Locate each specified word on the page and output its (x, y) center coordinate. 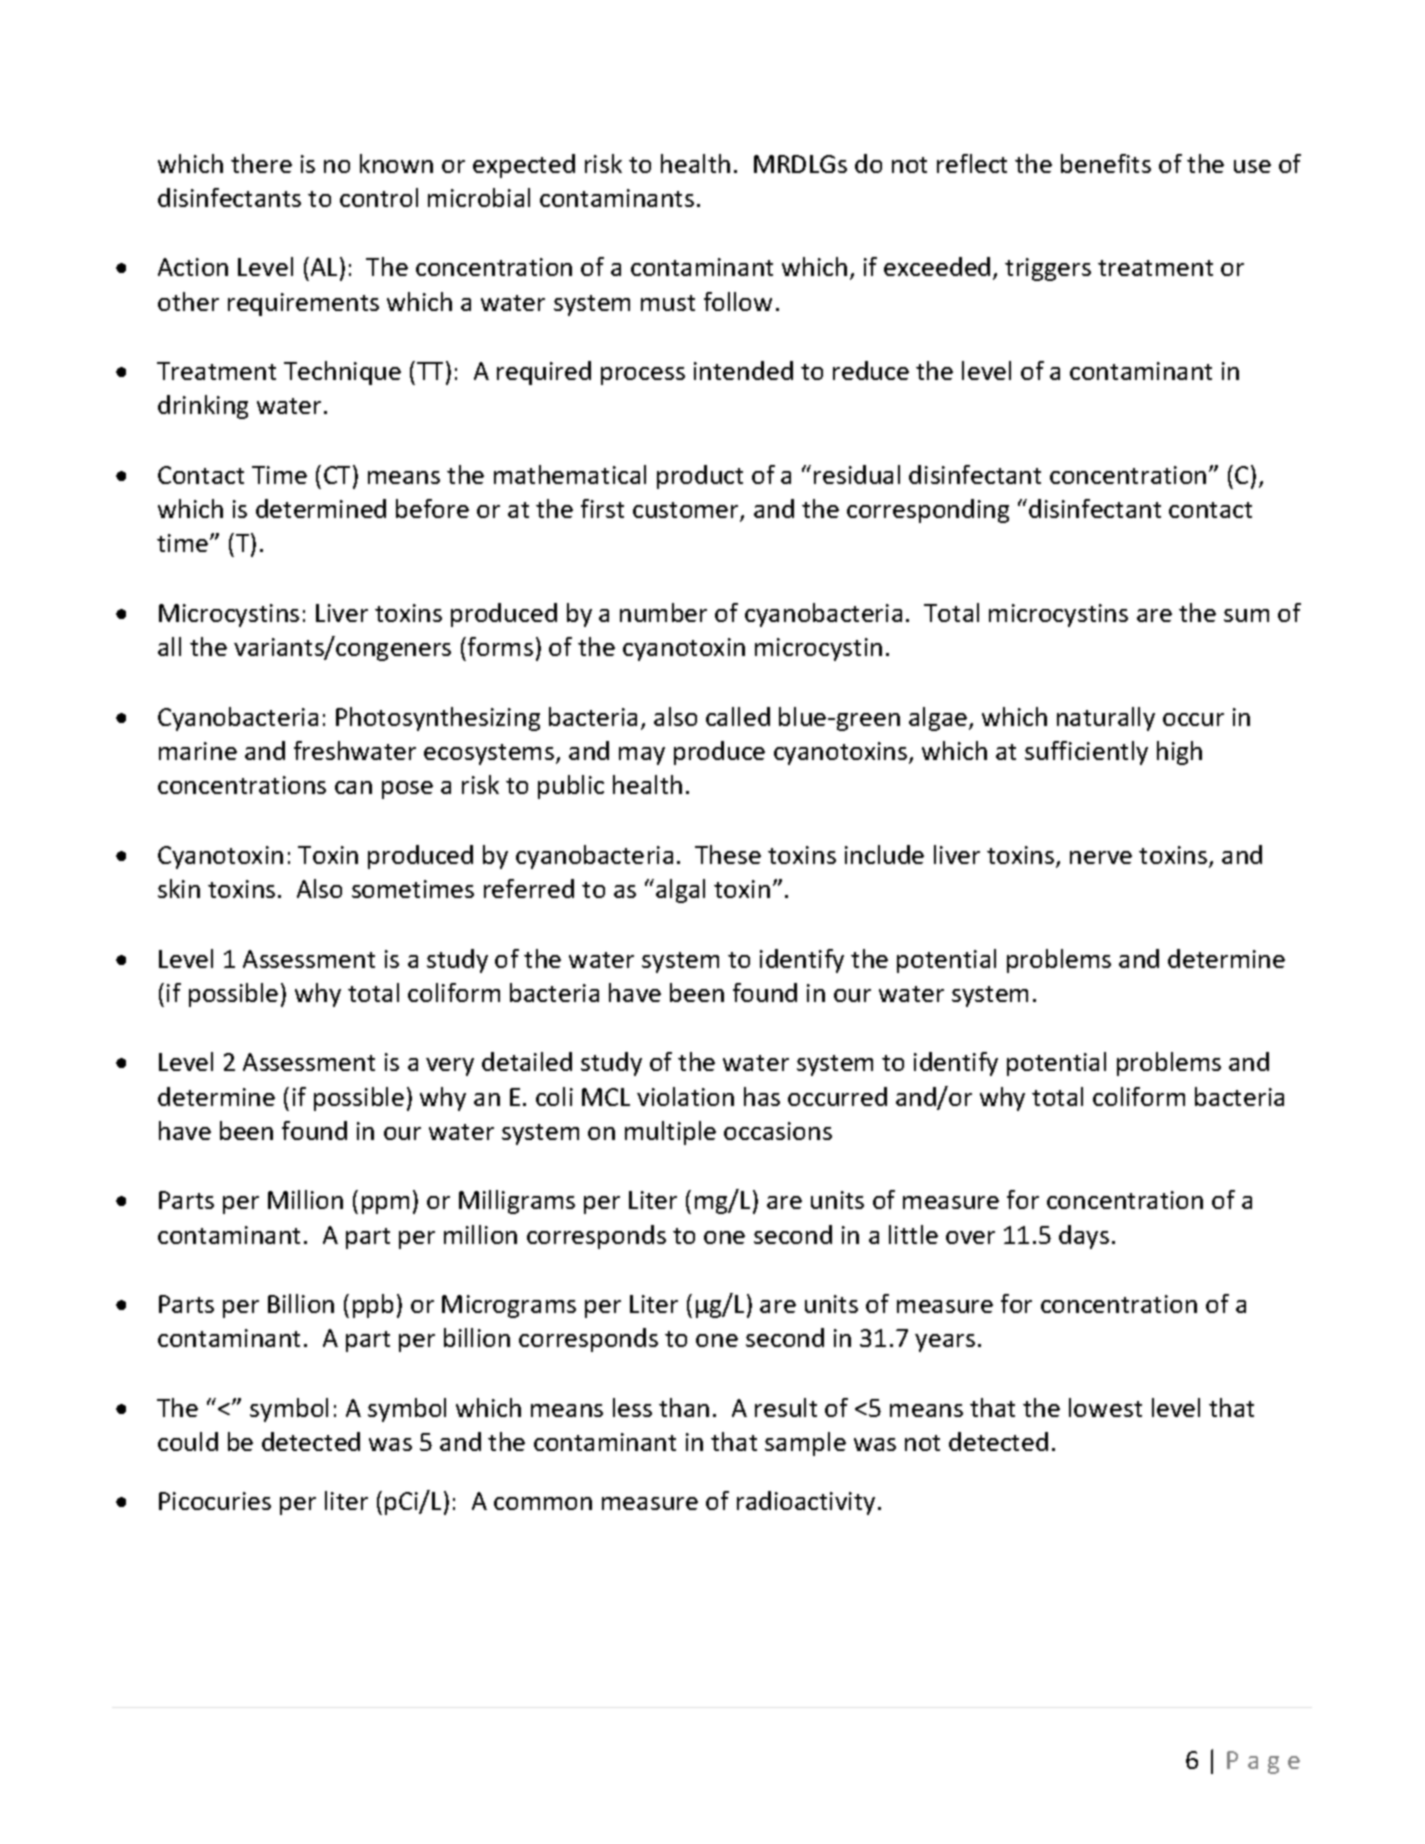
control (379, 197)
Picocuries (215, 1501)
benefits (1106, 163)
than (684, 1407)
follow (738, 301)
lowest (1105, 1407)
